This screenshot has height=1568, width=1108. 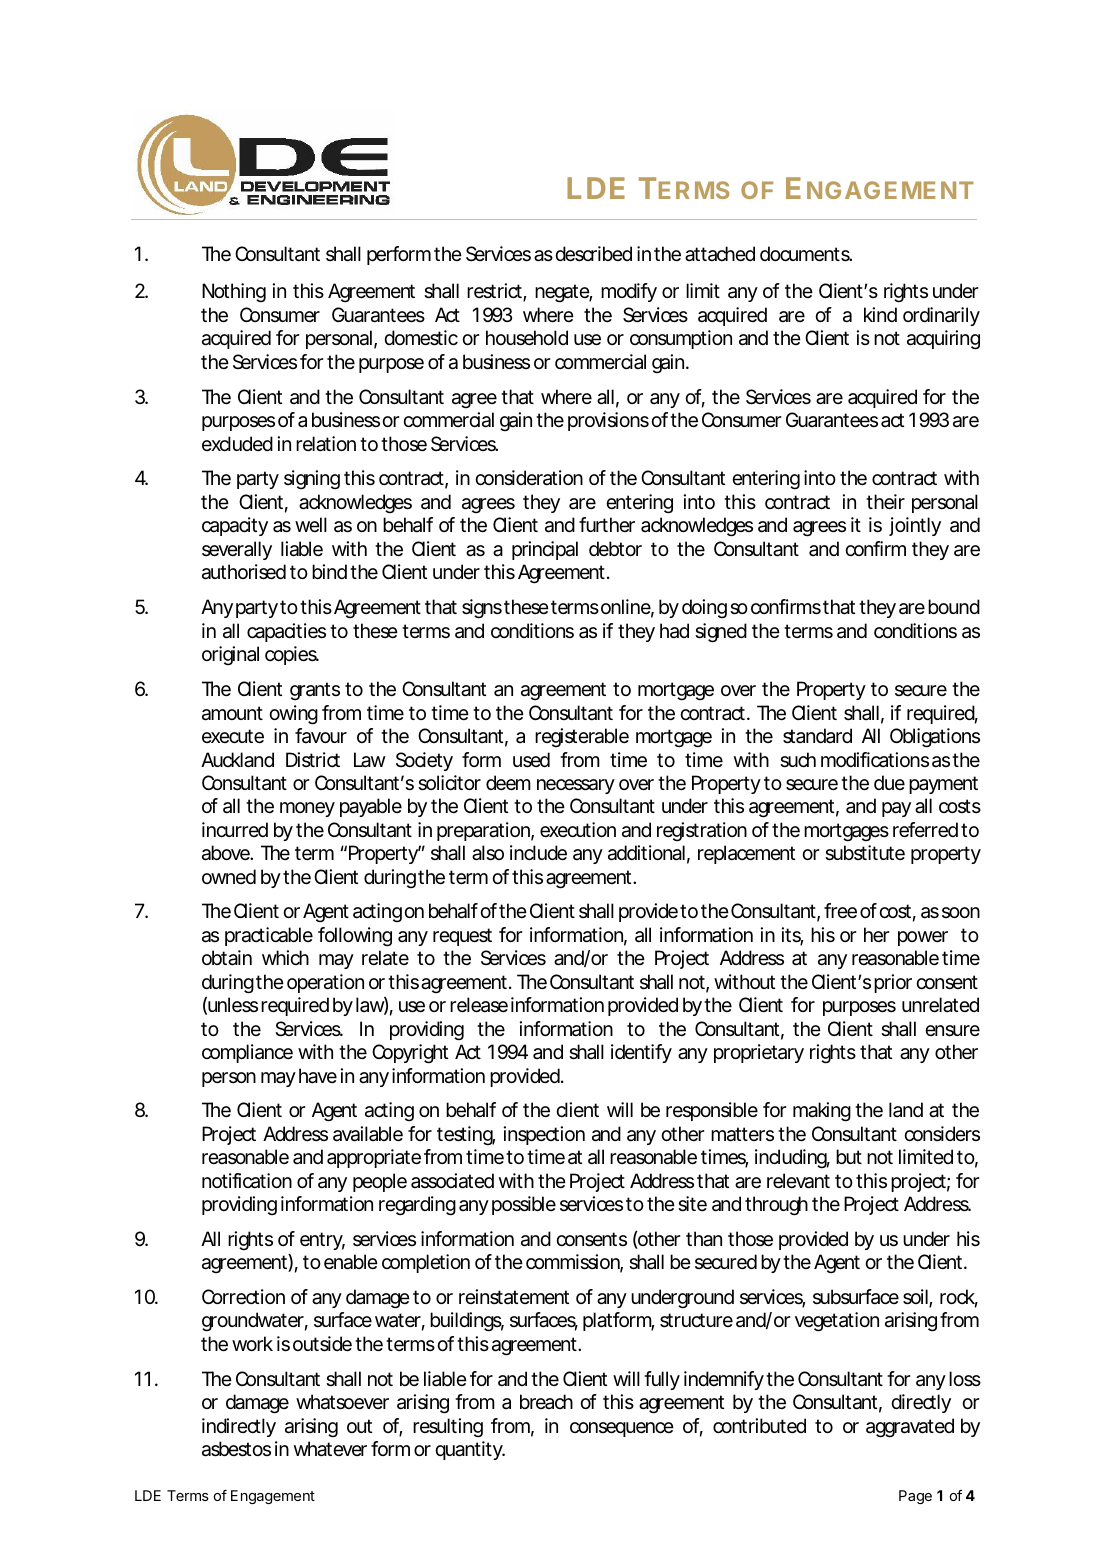 I want to click on identify, so click(x=641, y=1053).
